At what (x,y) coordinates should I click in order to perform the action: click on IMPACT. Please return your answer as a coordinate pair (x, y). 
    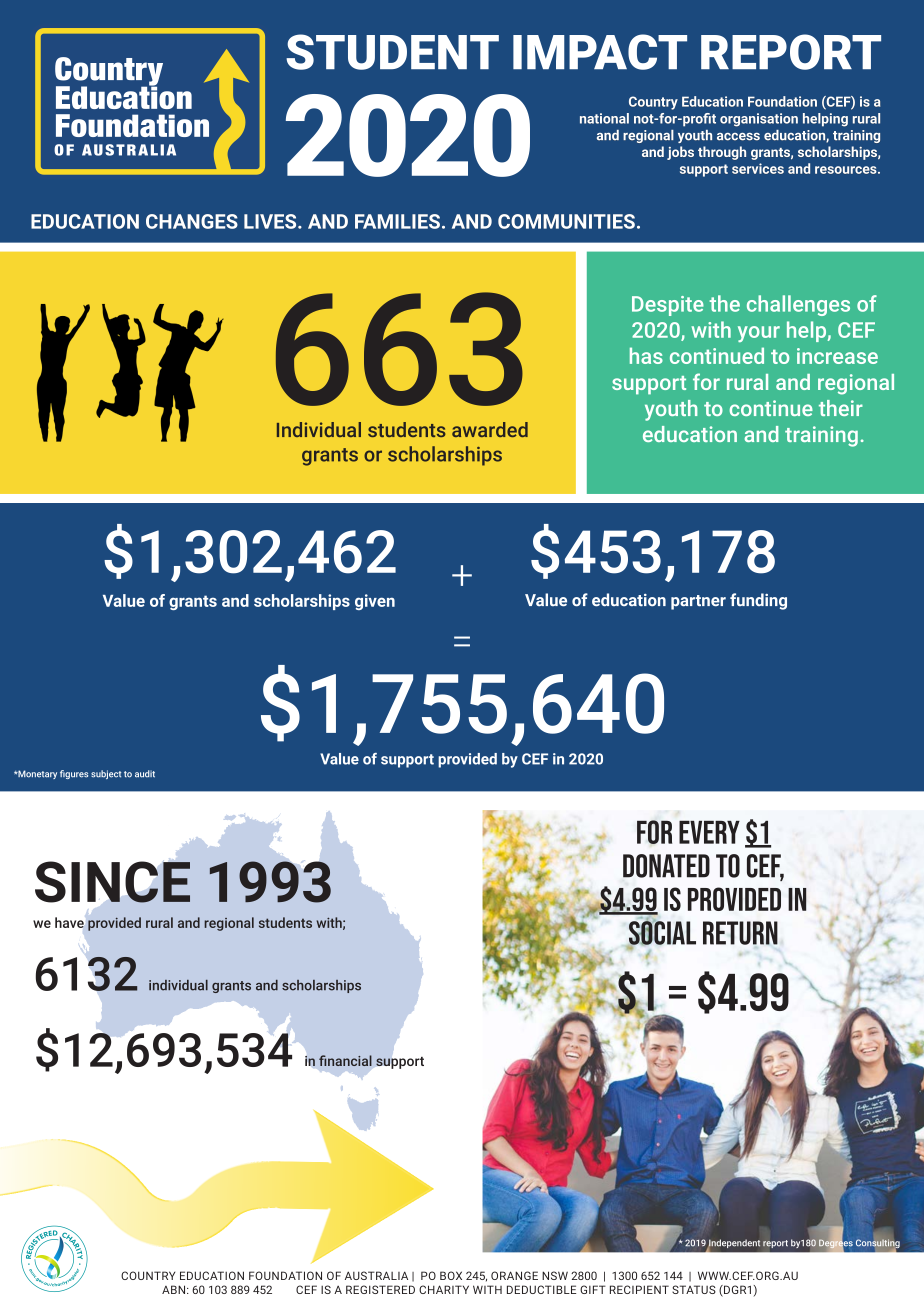
    Looking at the image, I should click on (600, 52).
